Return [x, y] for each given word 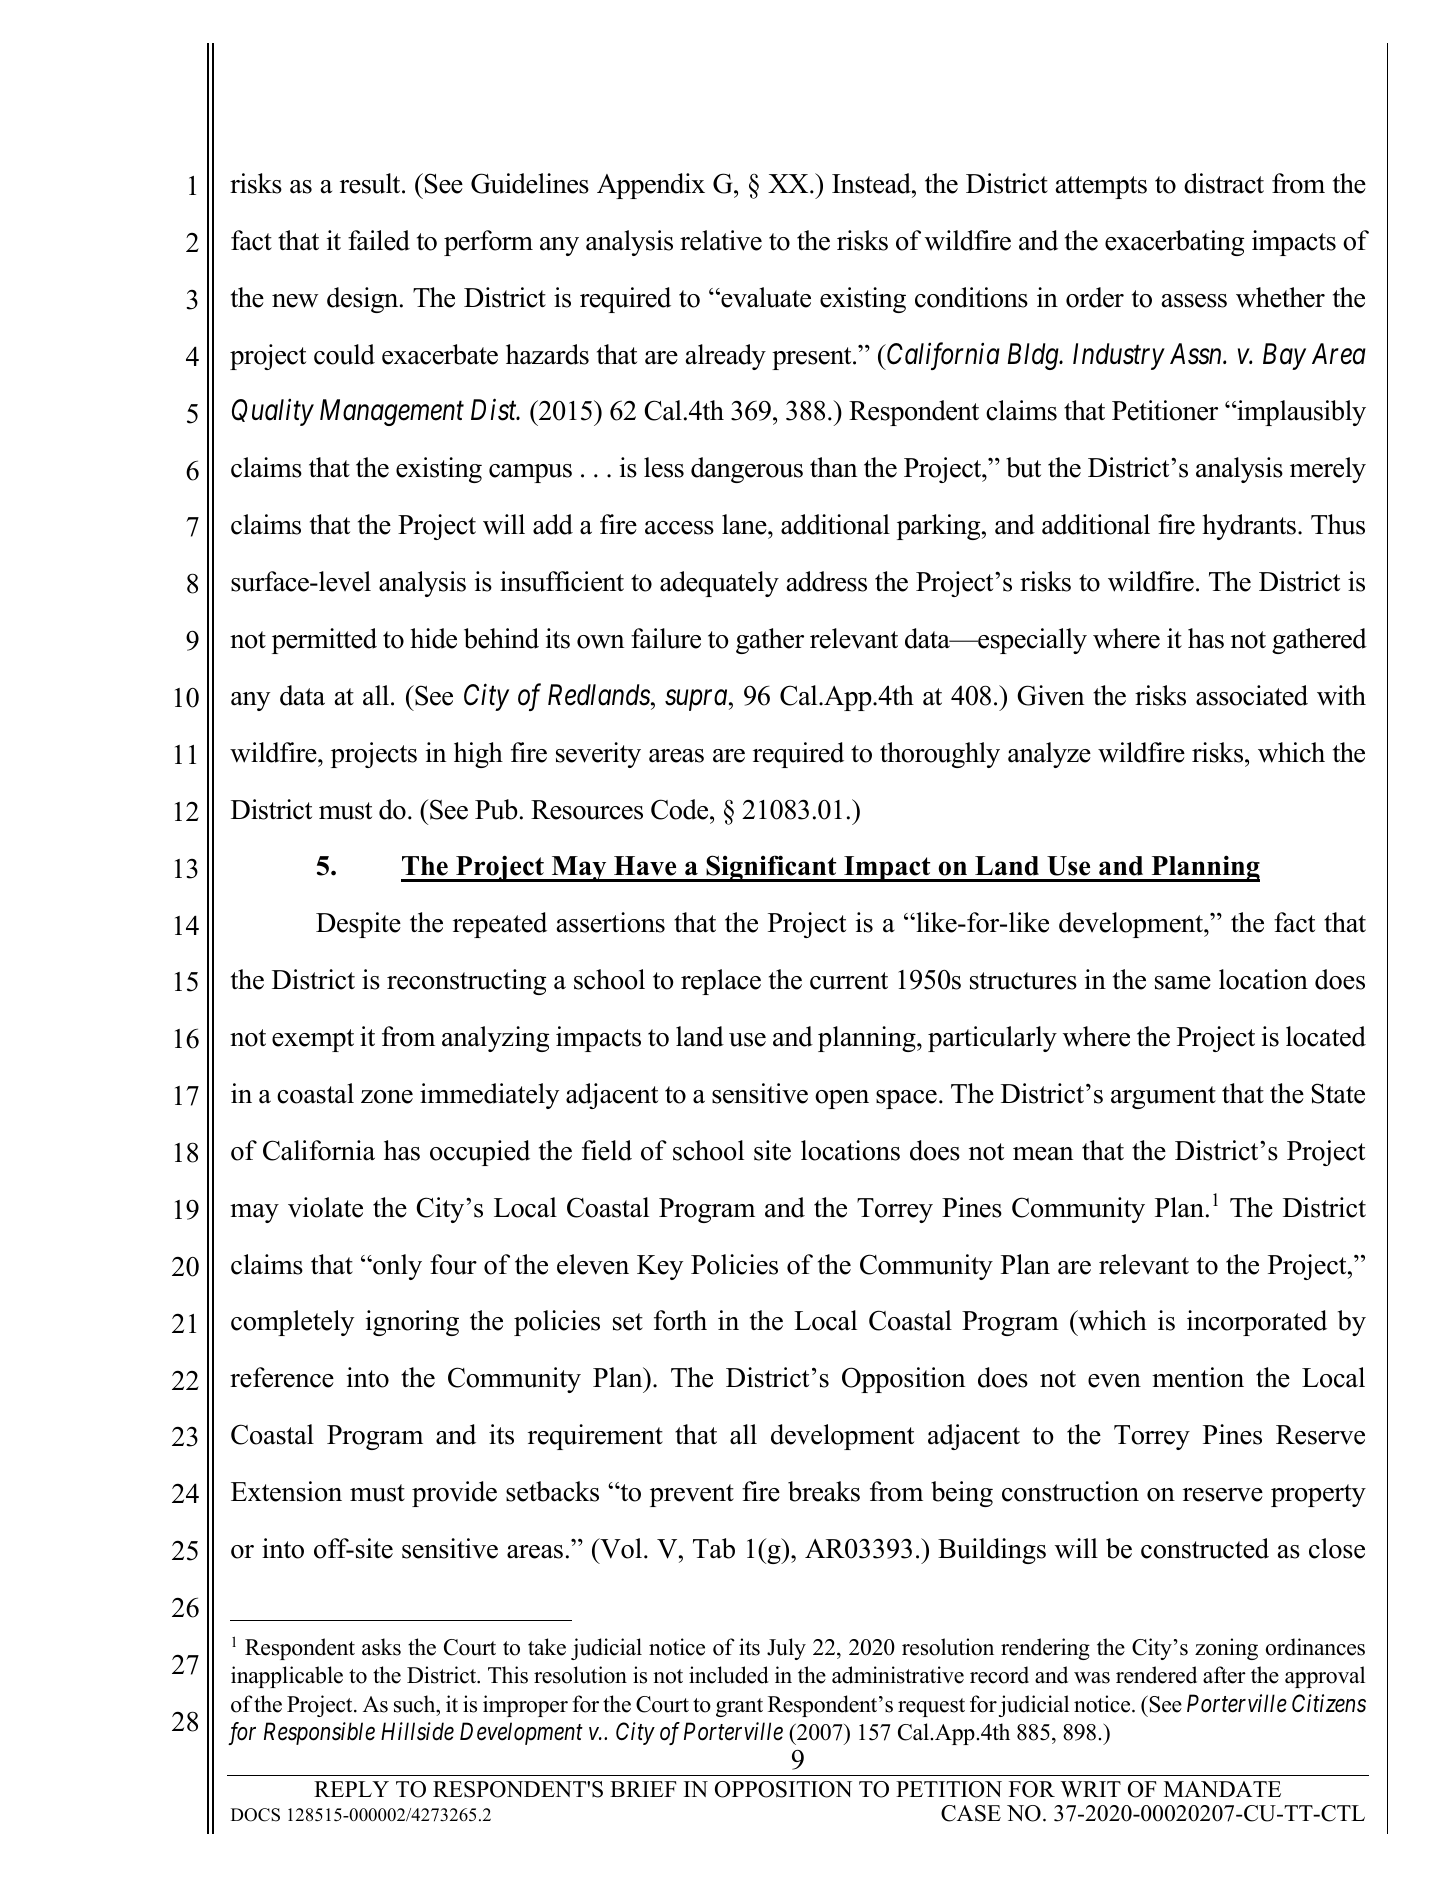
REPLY [351, 1789]
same [1183, 983]
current [849, 981]
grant [739, 1707]
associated [1252, 695]
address [827, 581]
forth [680, 1320]
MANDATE [1222, 1789]
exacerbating [1174, 243]
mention [1198, 1377]
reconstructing [466, 982]
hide [433, 638]
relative [721, 240]
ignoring [412, 1323]
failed [379, 240]
